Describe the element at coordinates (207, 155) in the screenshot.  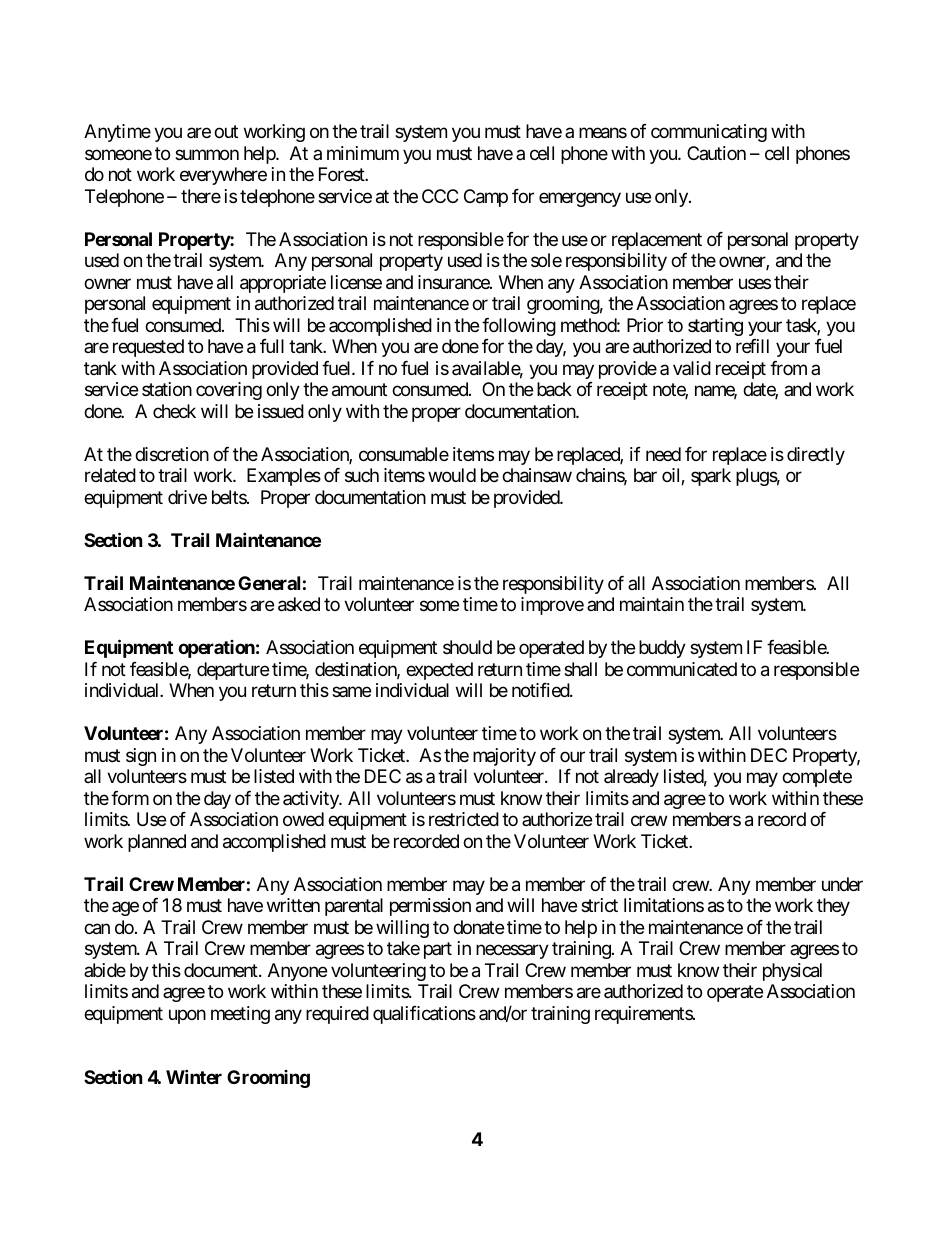
I see `summon` at that location.
